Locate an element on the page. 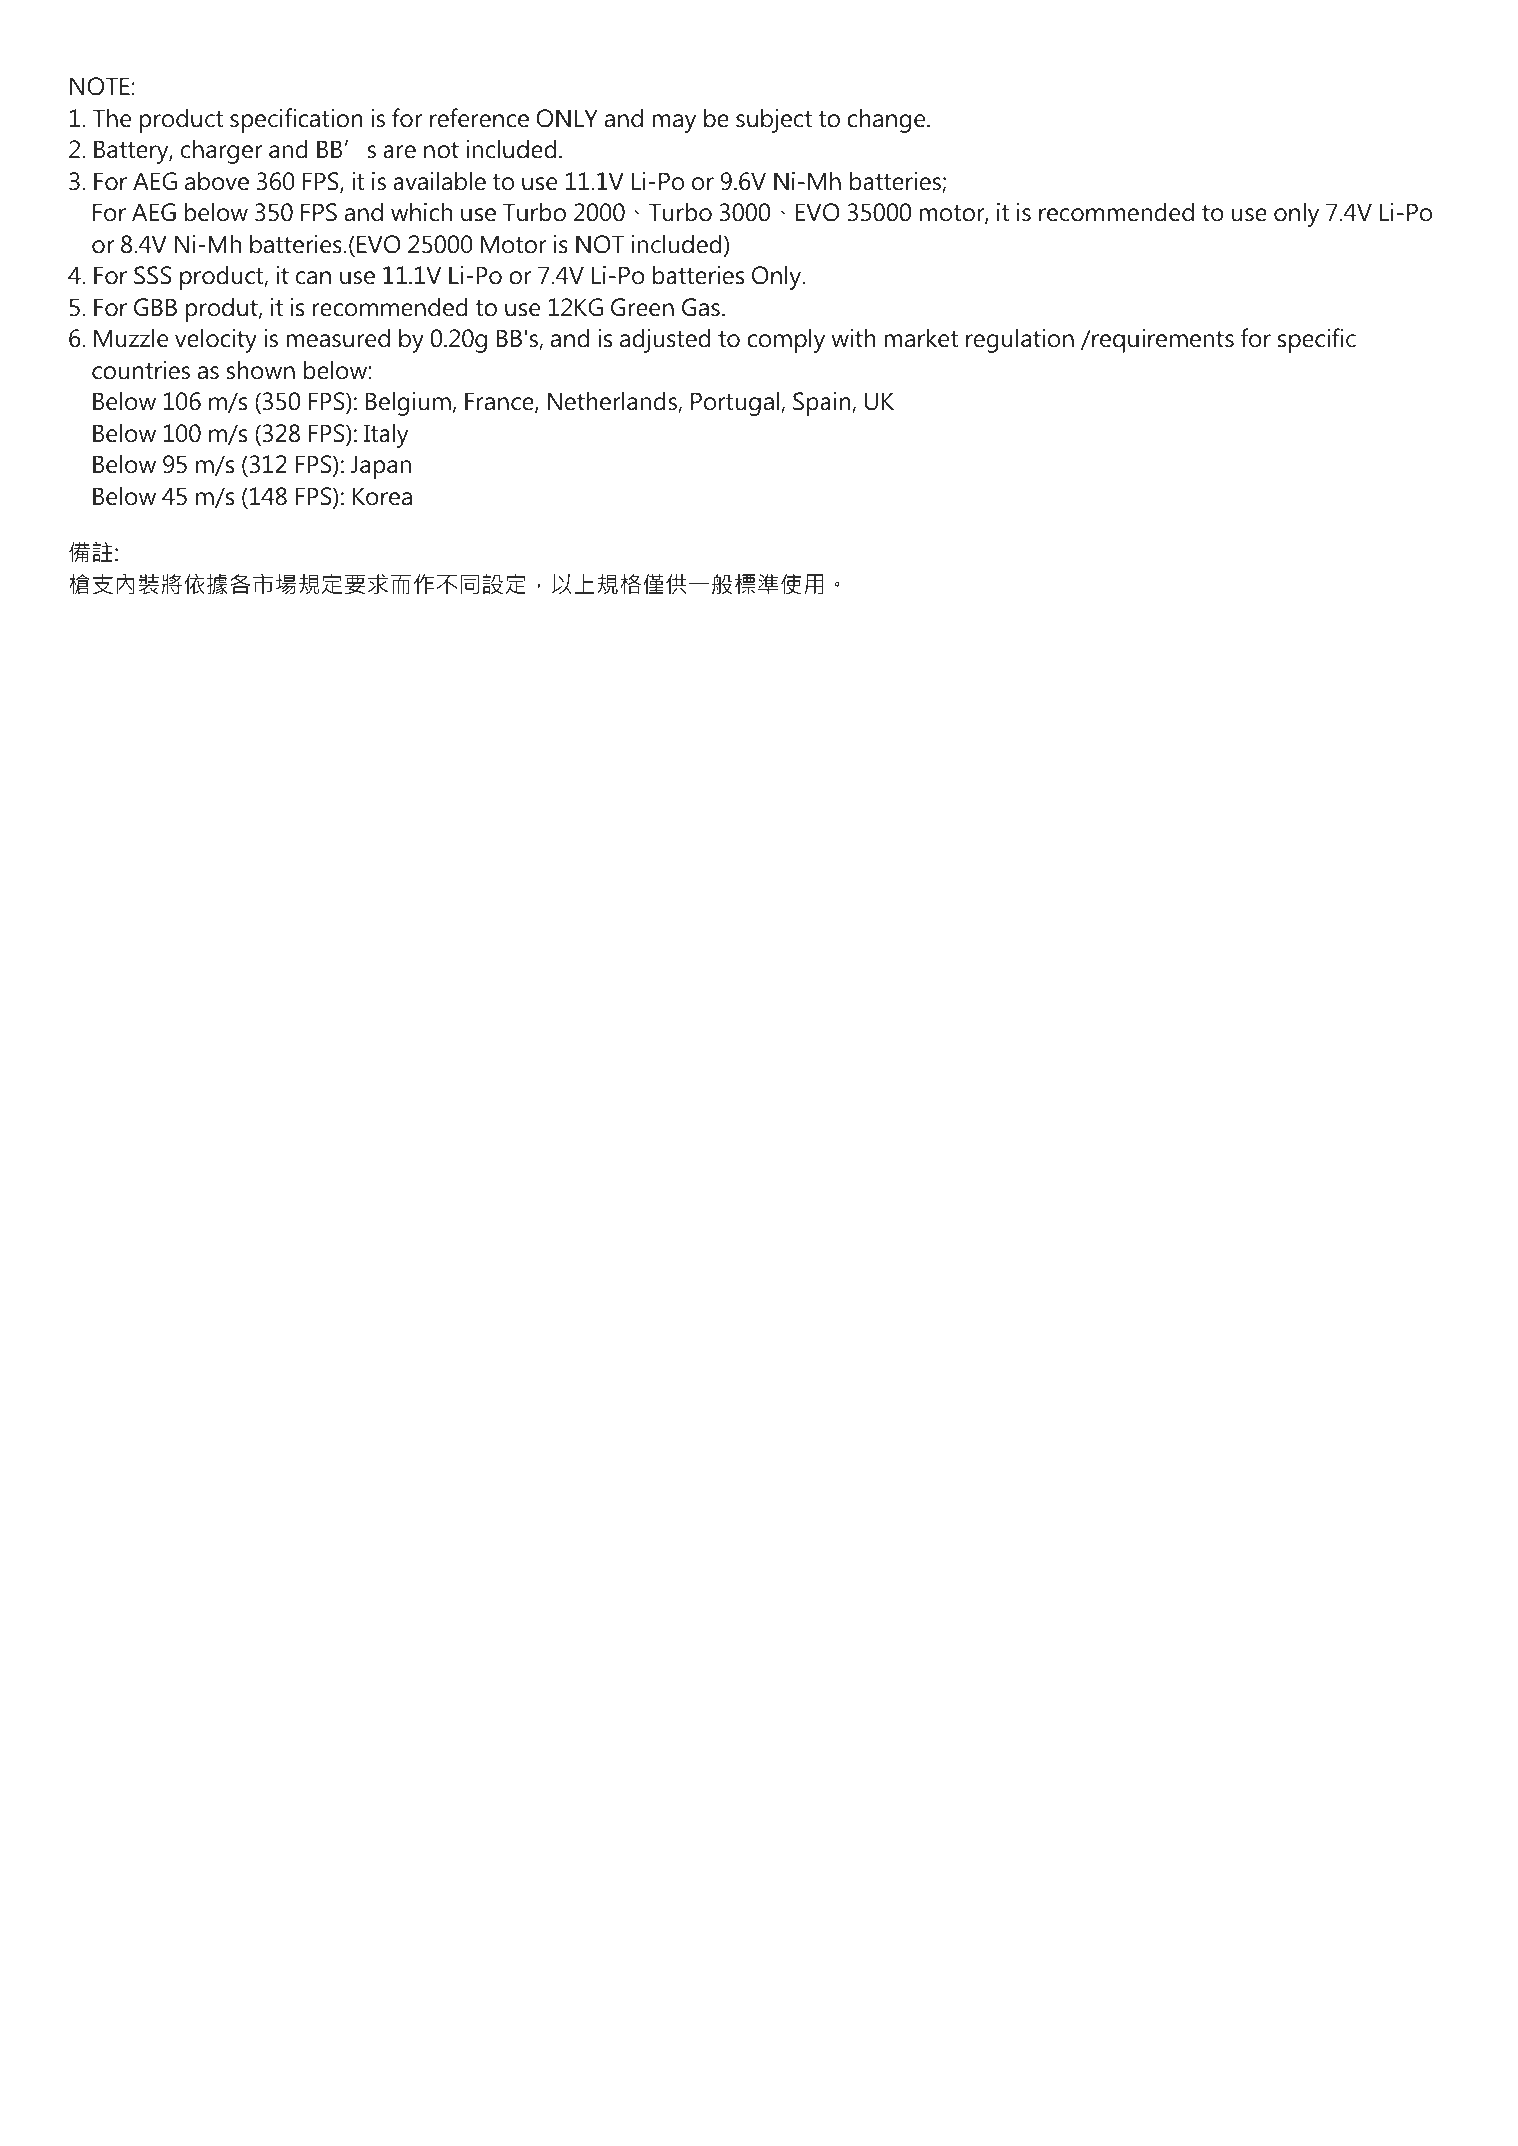 This image has width=1518, height=2146. Korea is located at coordinates (382, 496).
